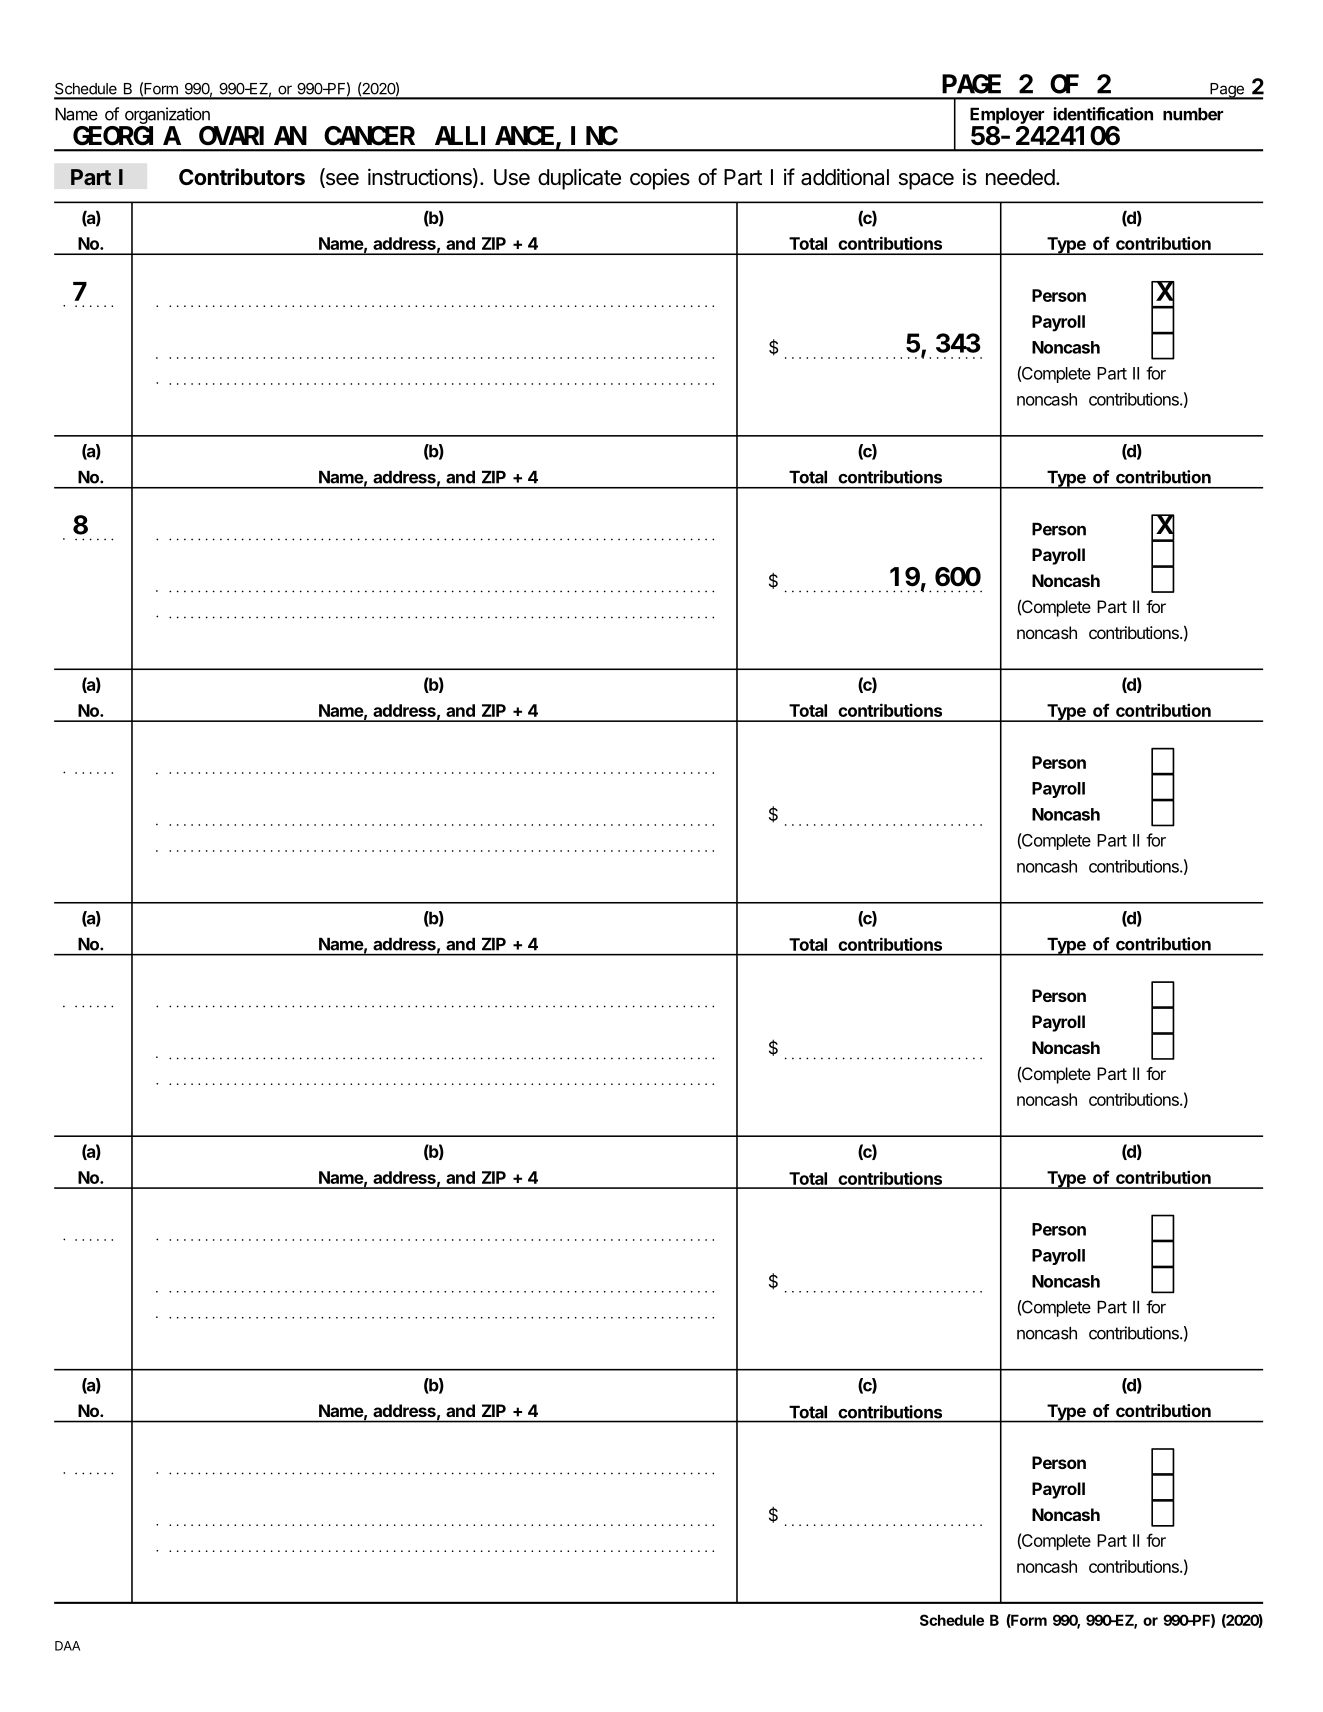 The width and height of the screenshot is (1323, 1712). I want to click on DAA, so click(67, 1646).
